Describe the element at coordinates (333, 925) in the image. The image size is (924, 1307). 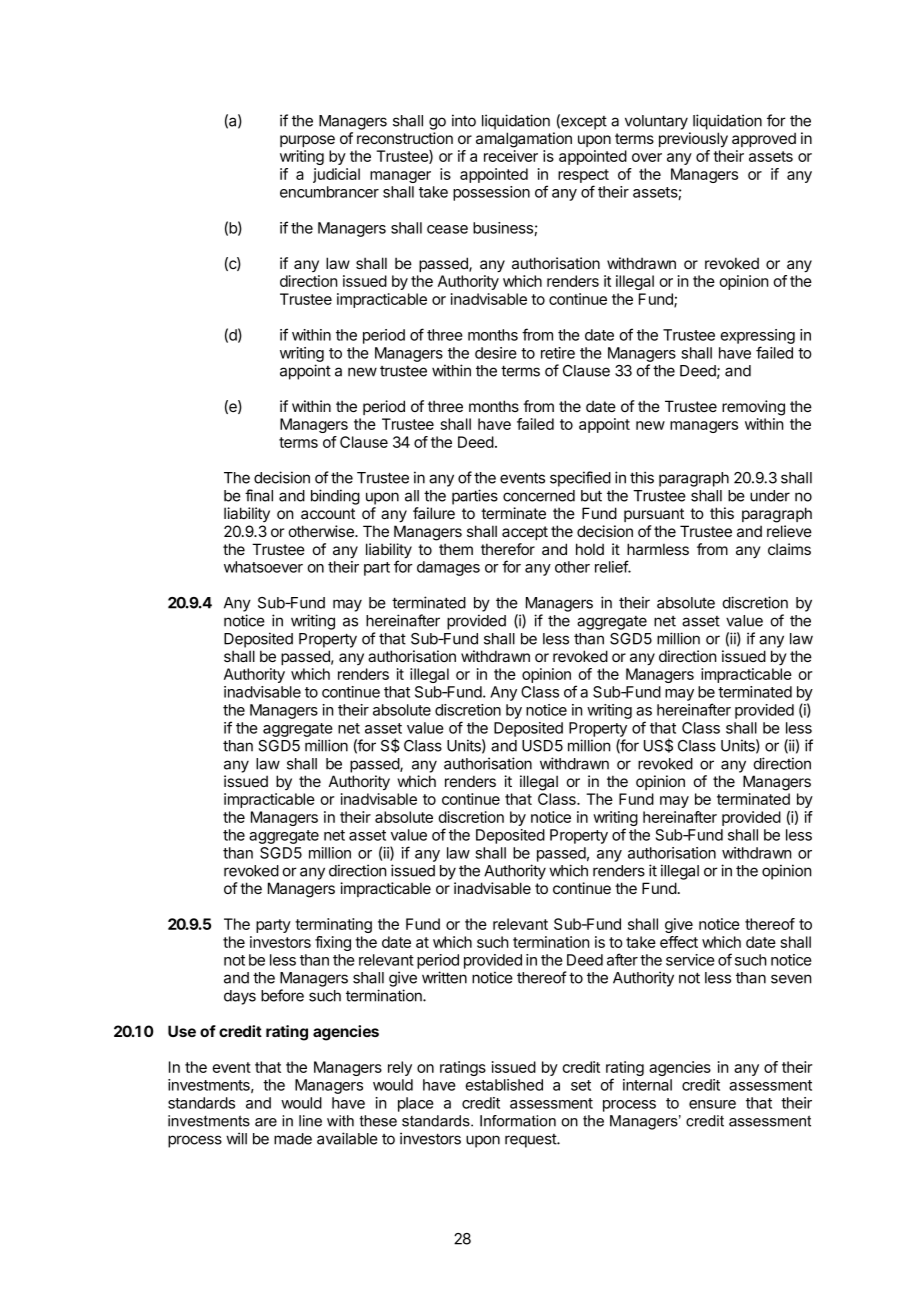
I see `terminating` at that location.
